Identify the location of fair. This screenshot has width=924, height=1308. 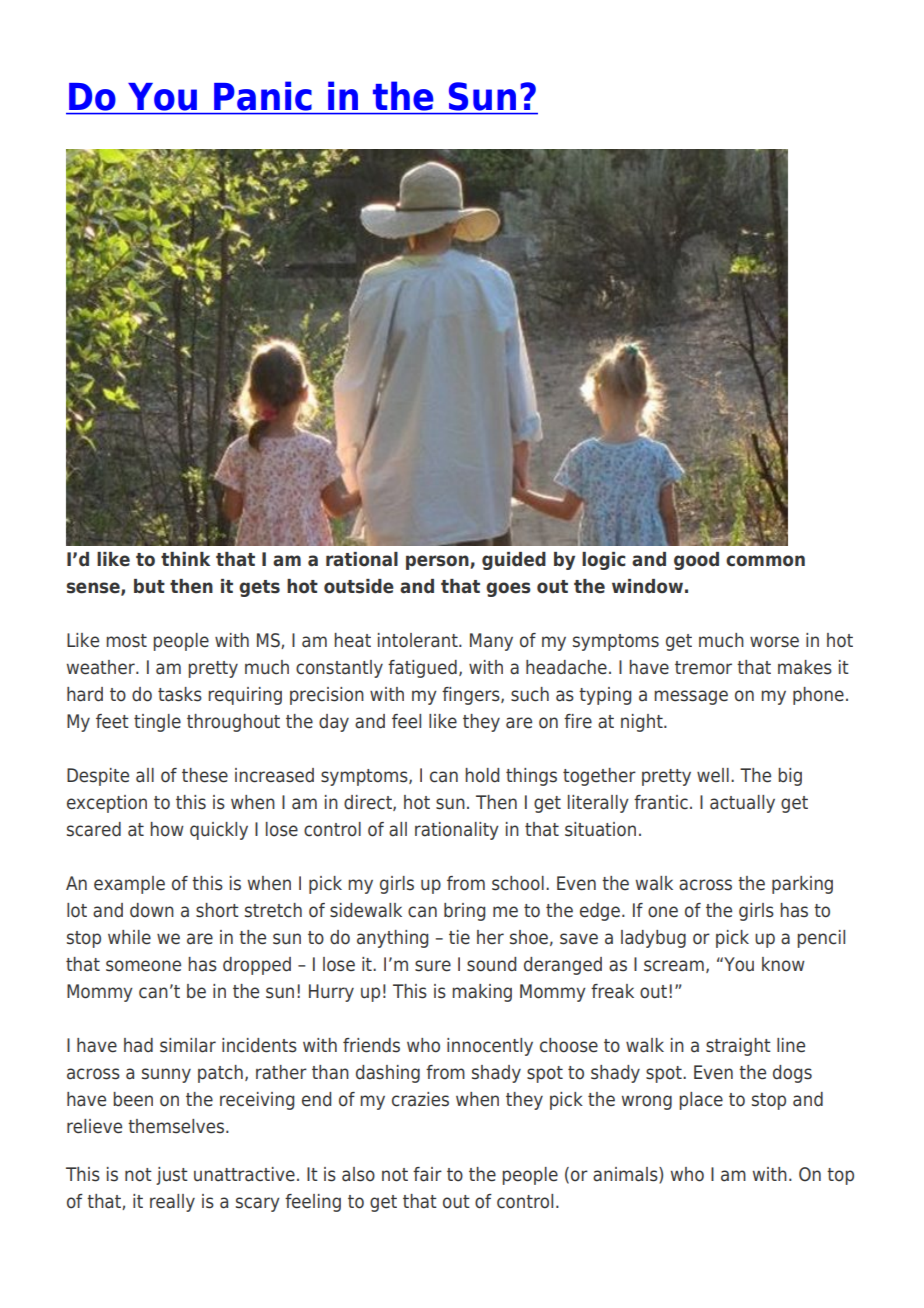
(427, 1174).
